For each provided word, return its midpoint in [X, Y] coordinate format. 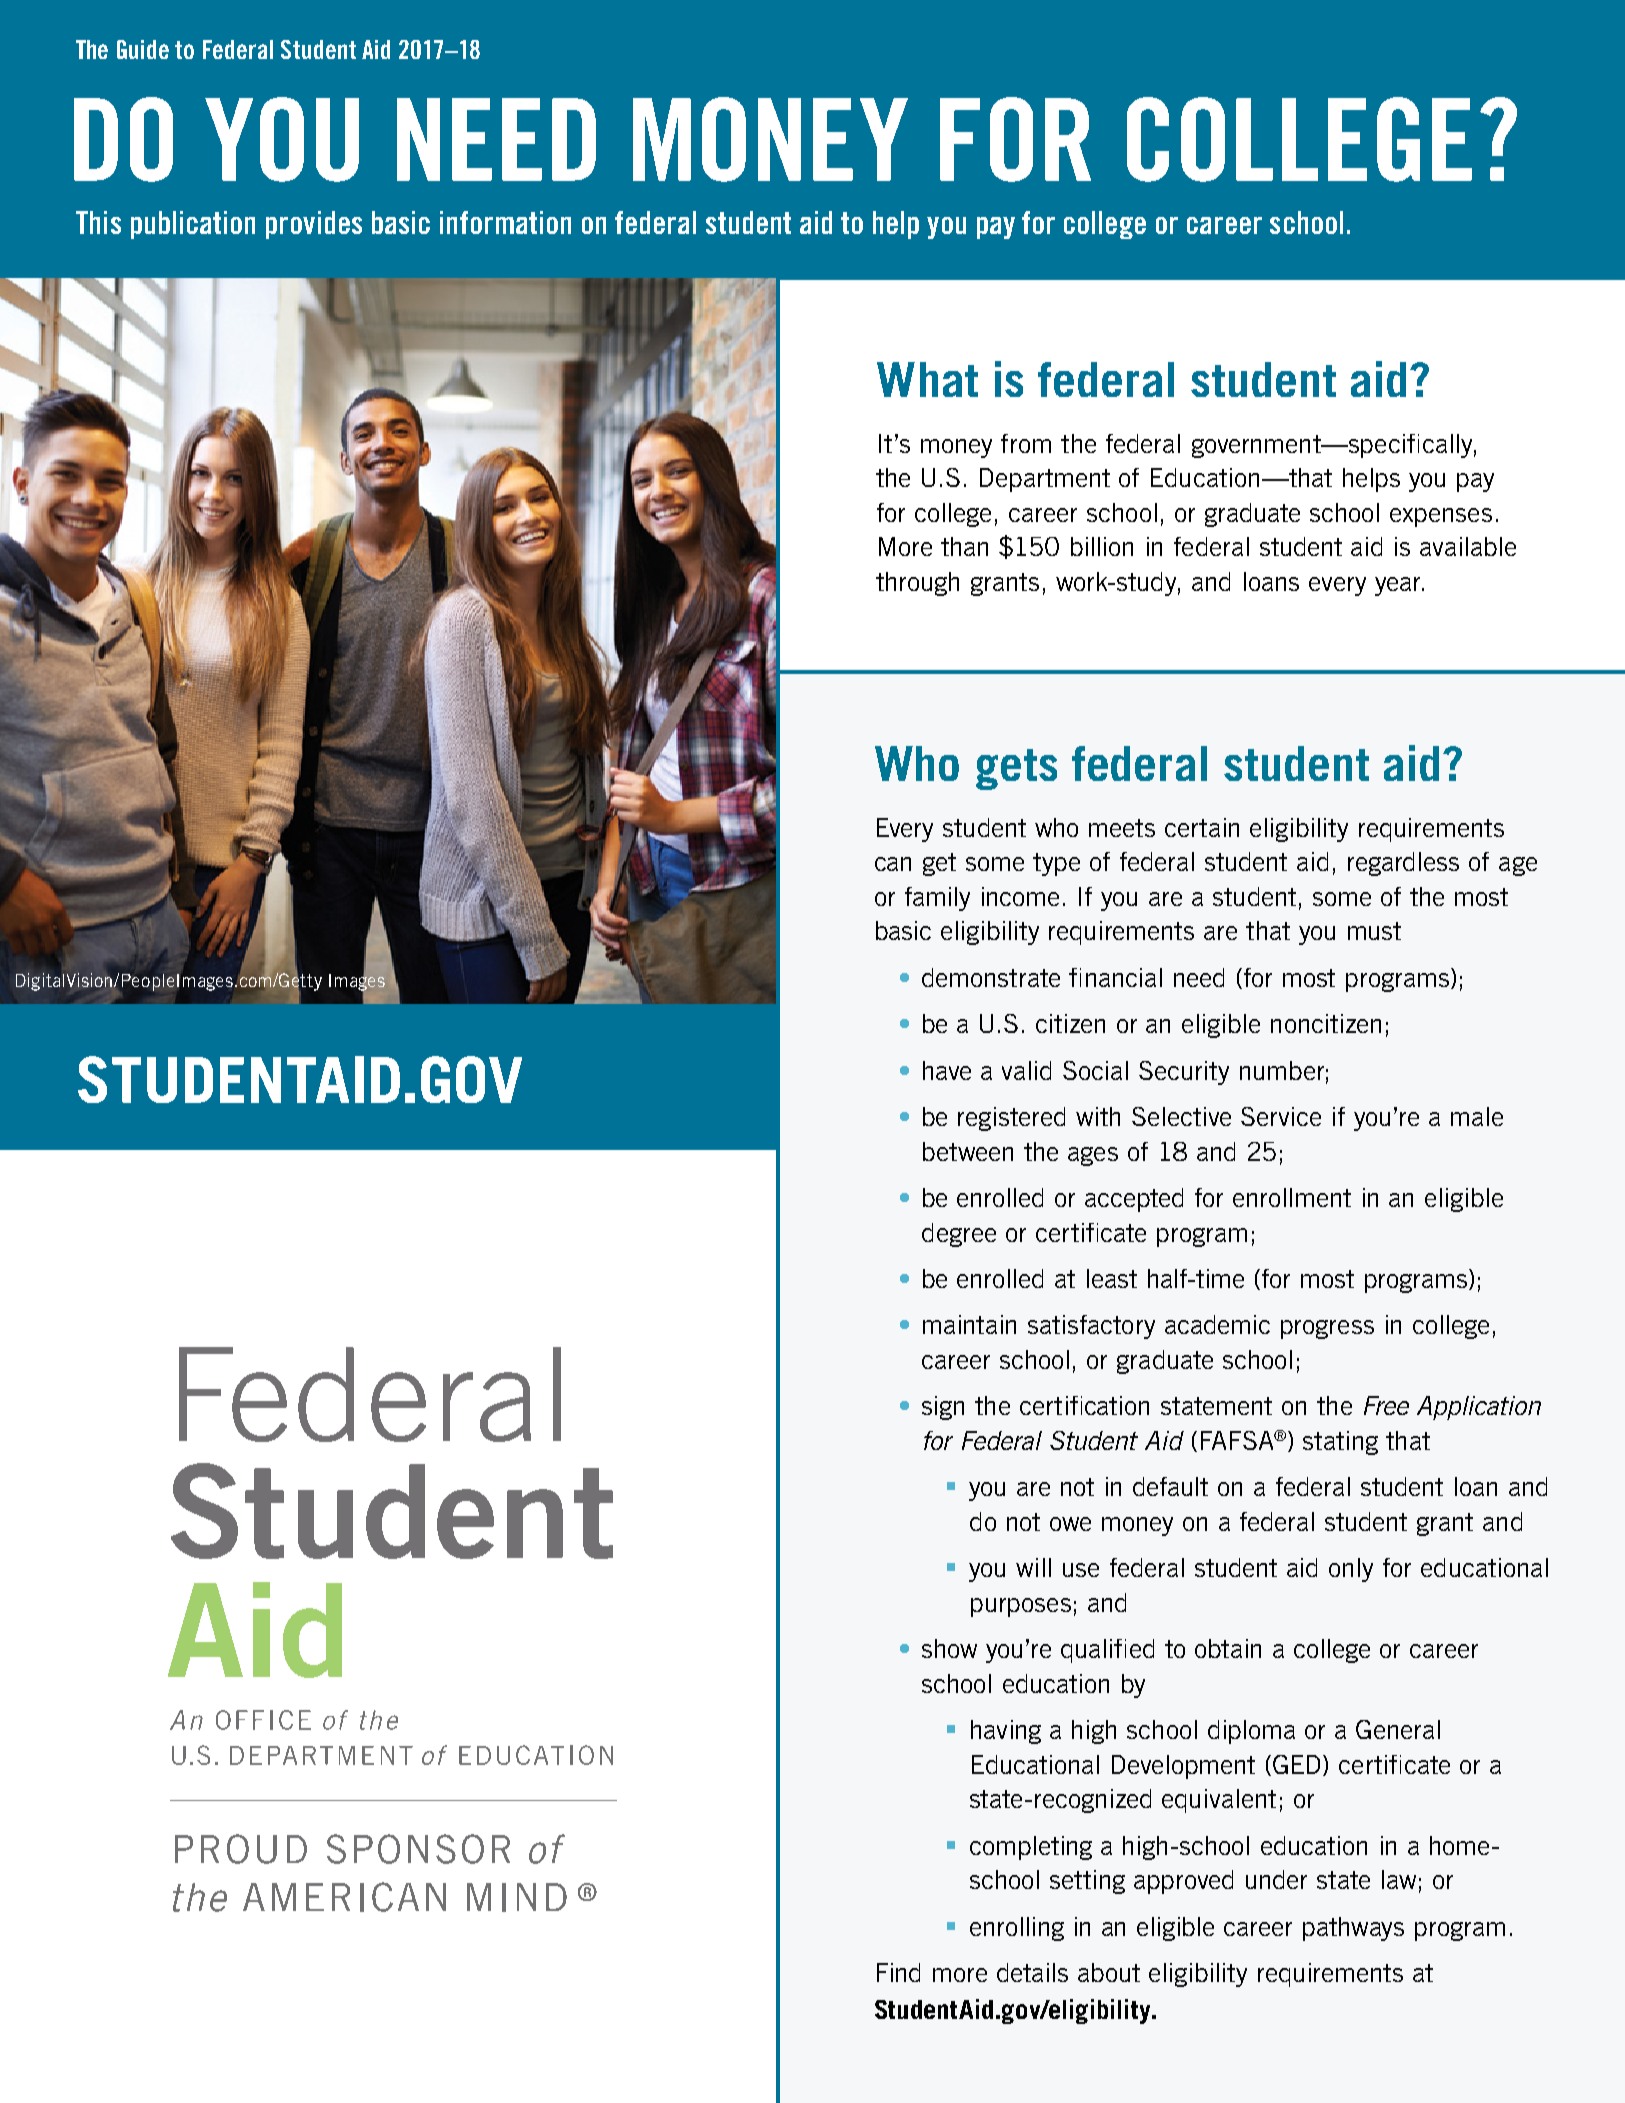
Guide [143, 49]
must [1374, 931]
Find [898, 1972]
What [927, 379]
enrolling [1017, 1929]
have [947, 1070]
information [505, 222]
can [893, 864]
